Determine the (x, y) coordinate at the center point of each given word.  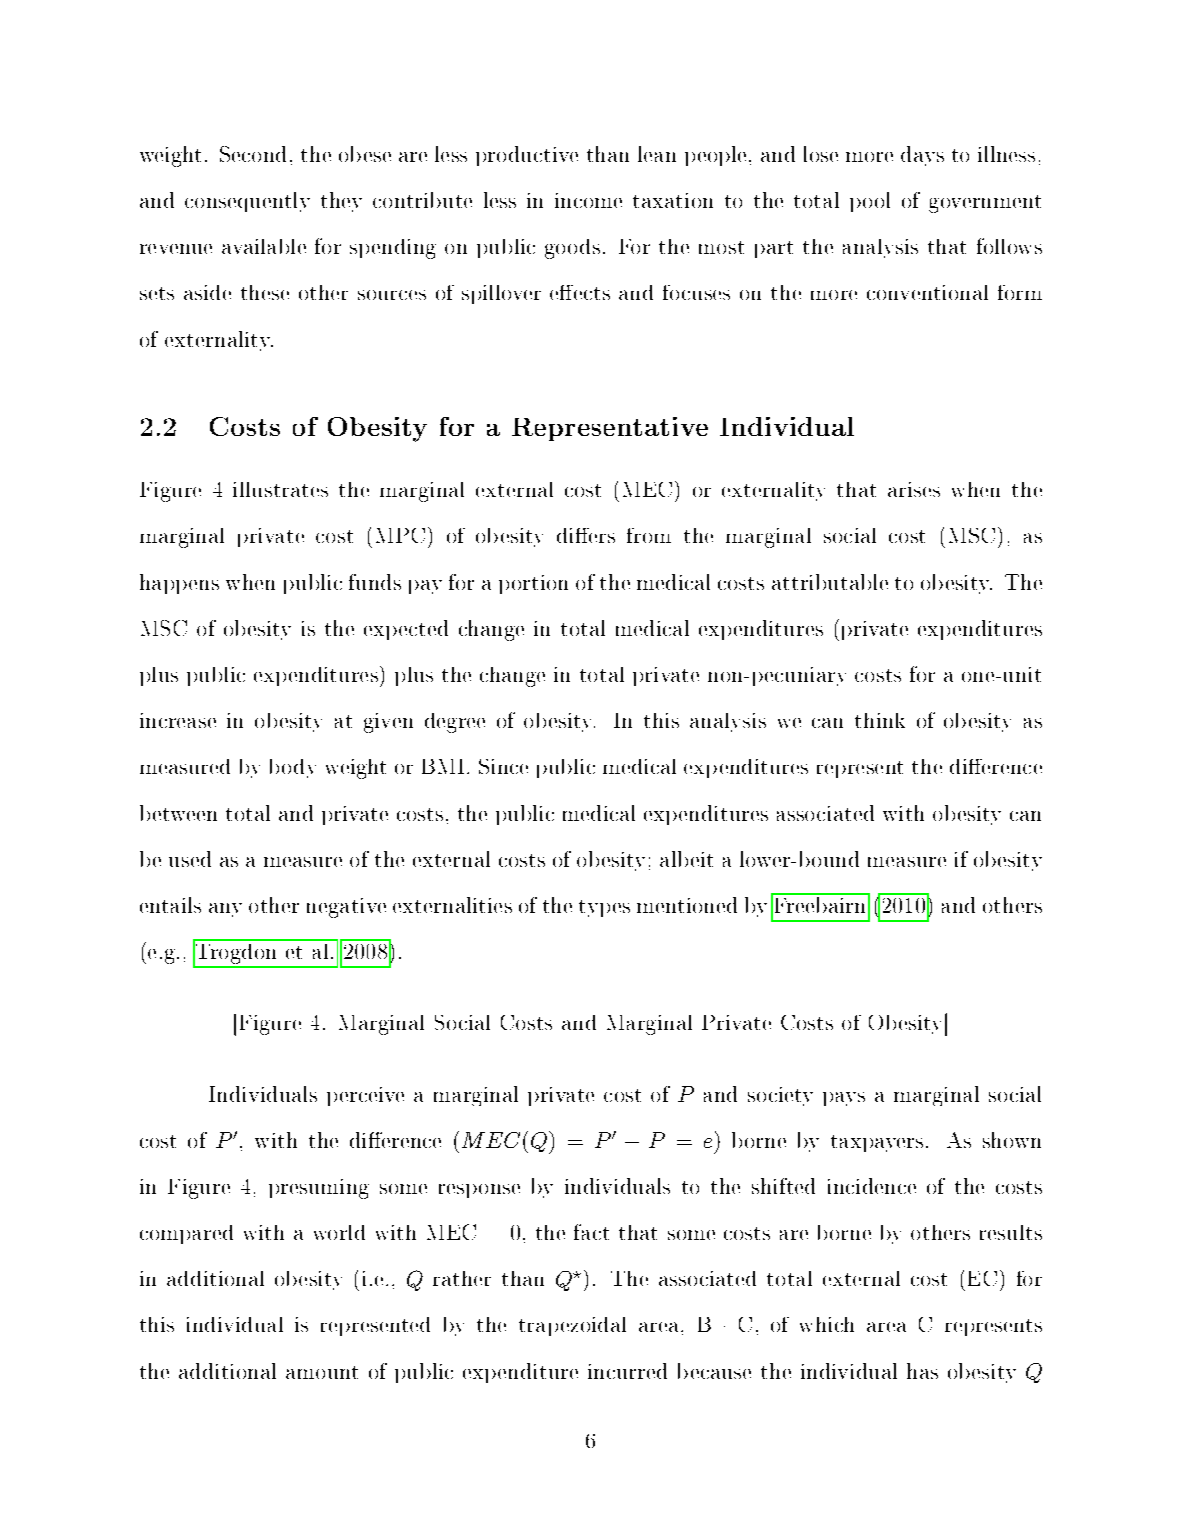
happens (179, 584)
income (588, 200)
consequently (247, 202)
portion (533, 584)
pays (844, 1099)
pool (870, 202)
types (604, 908)
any (225, 910)
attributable (830, 582)
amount (322, 1372)
